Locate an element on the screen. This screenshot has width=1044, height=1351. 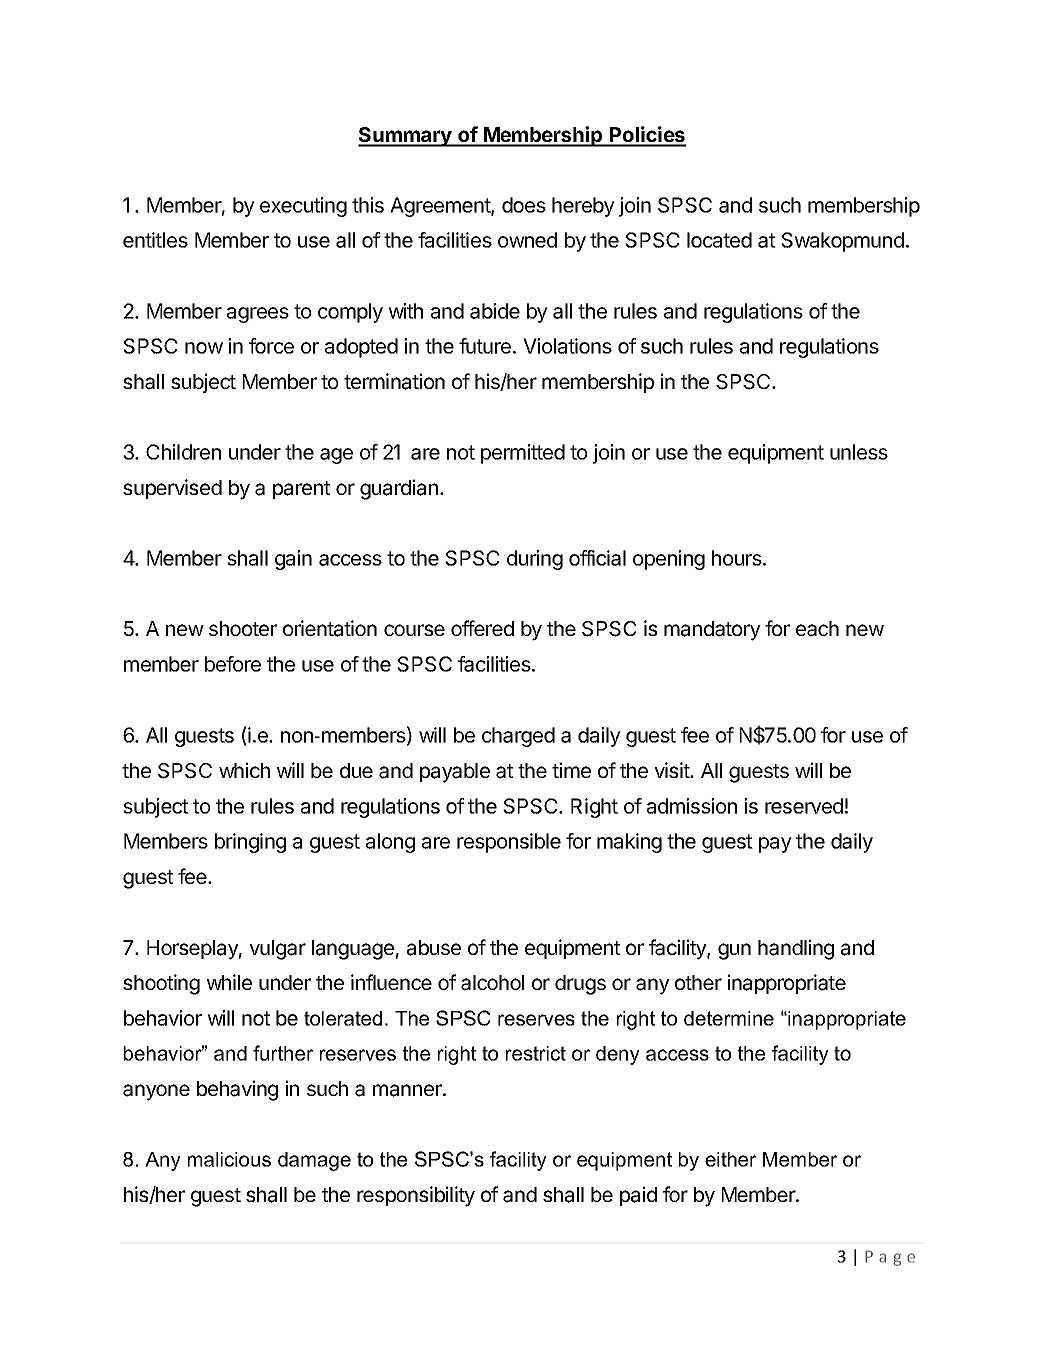
vulgar is located at coordinates (277, 950).
